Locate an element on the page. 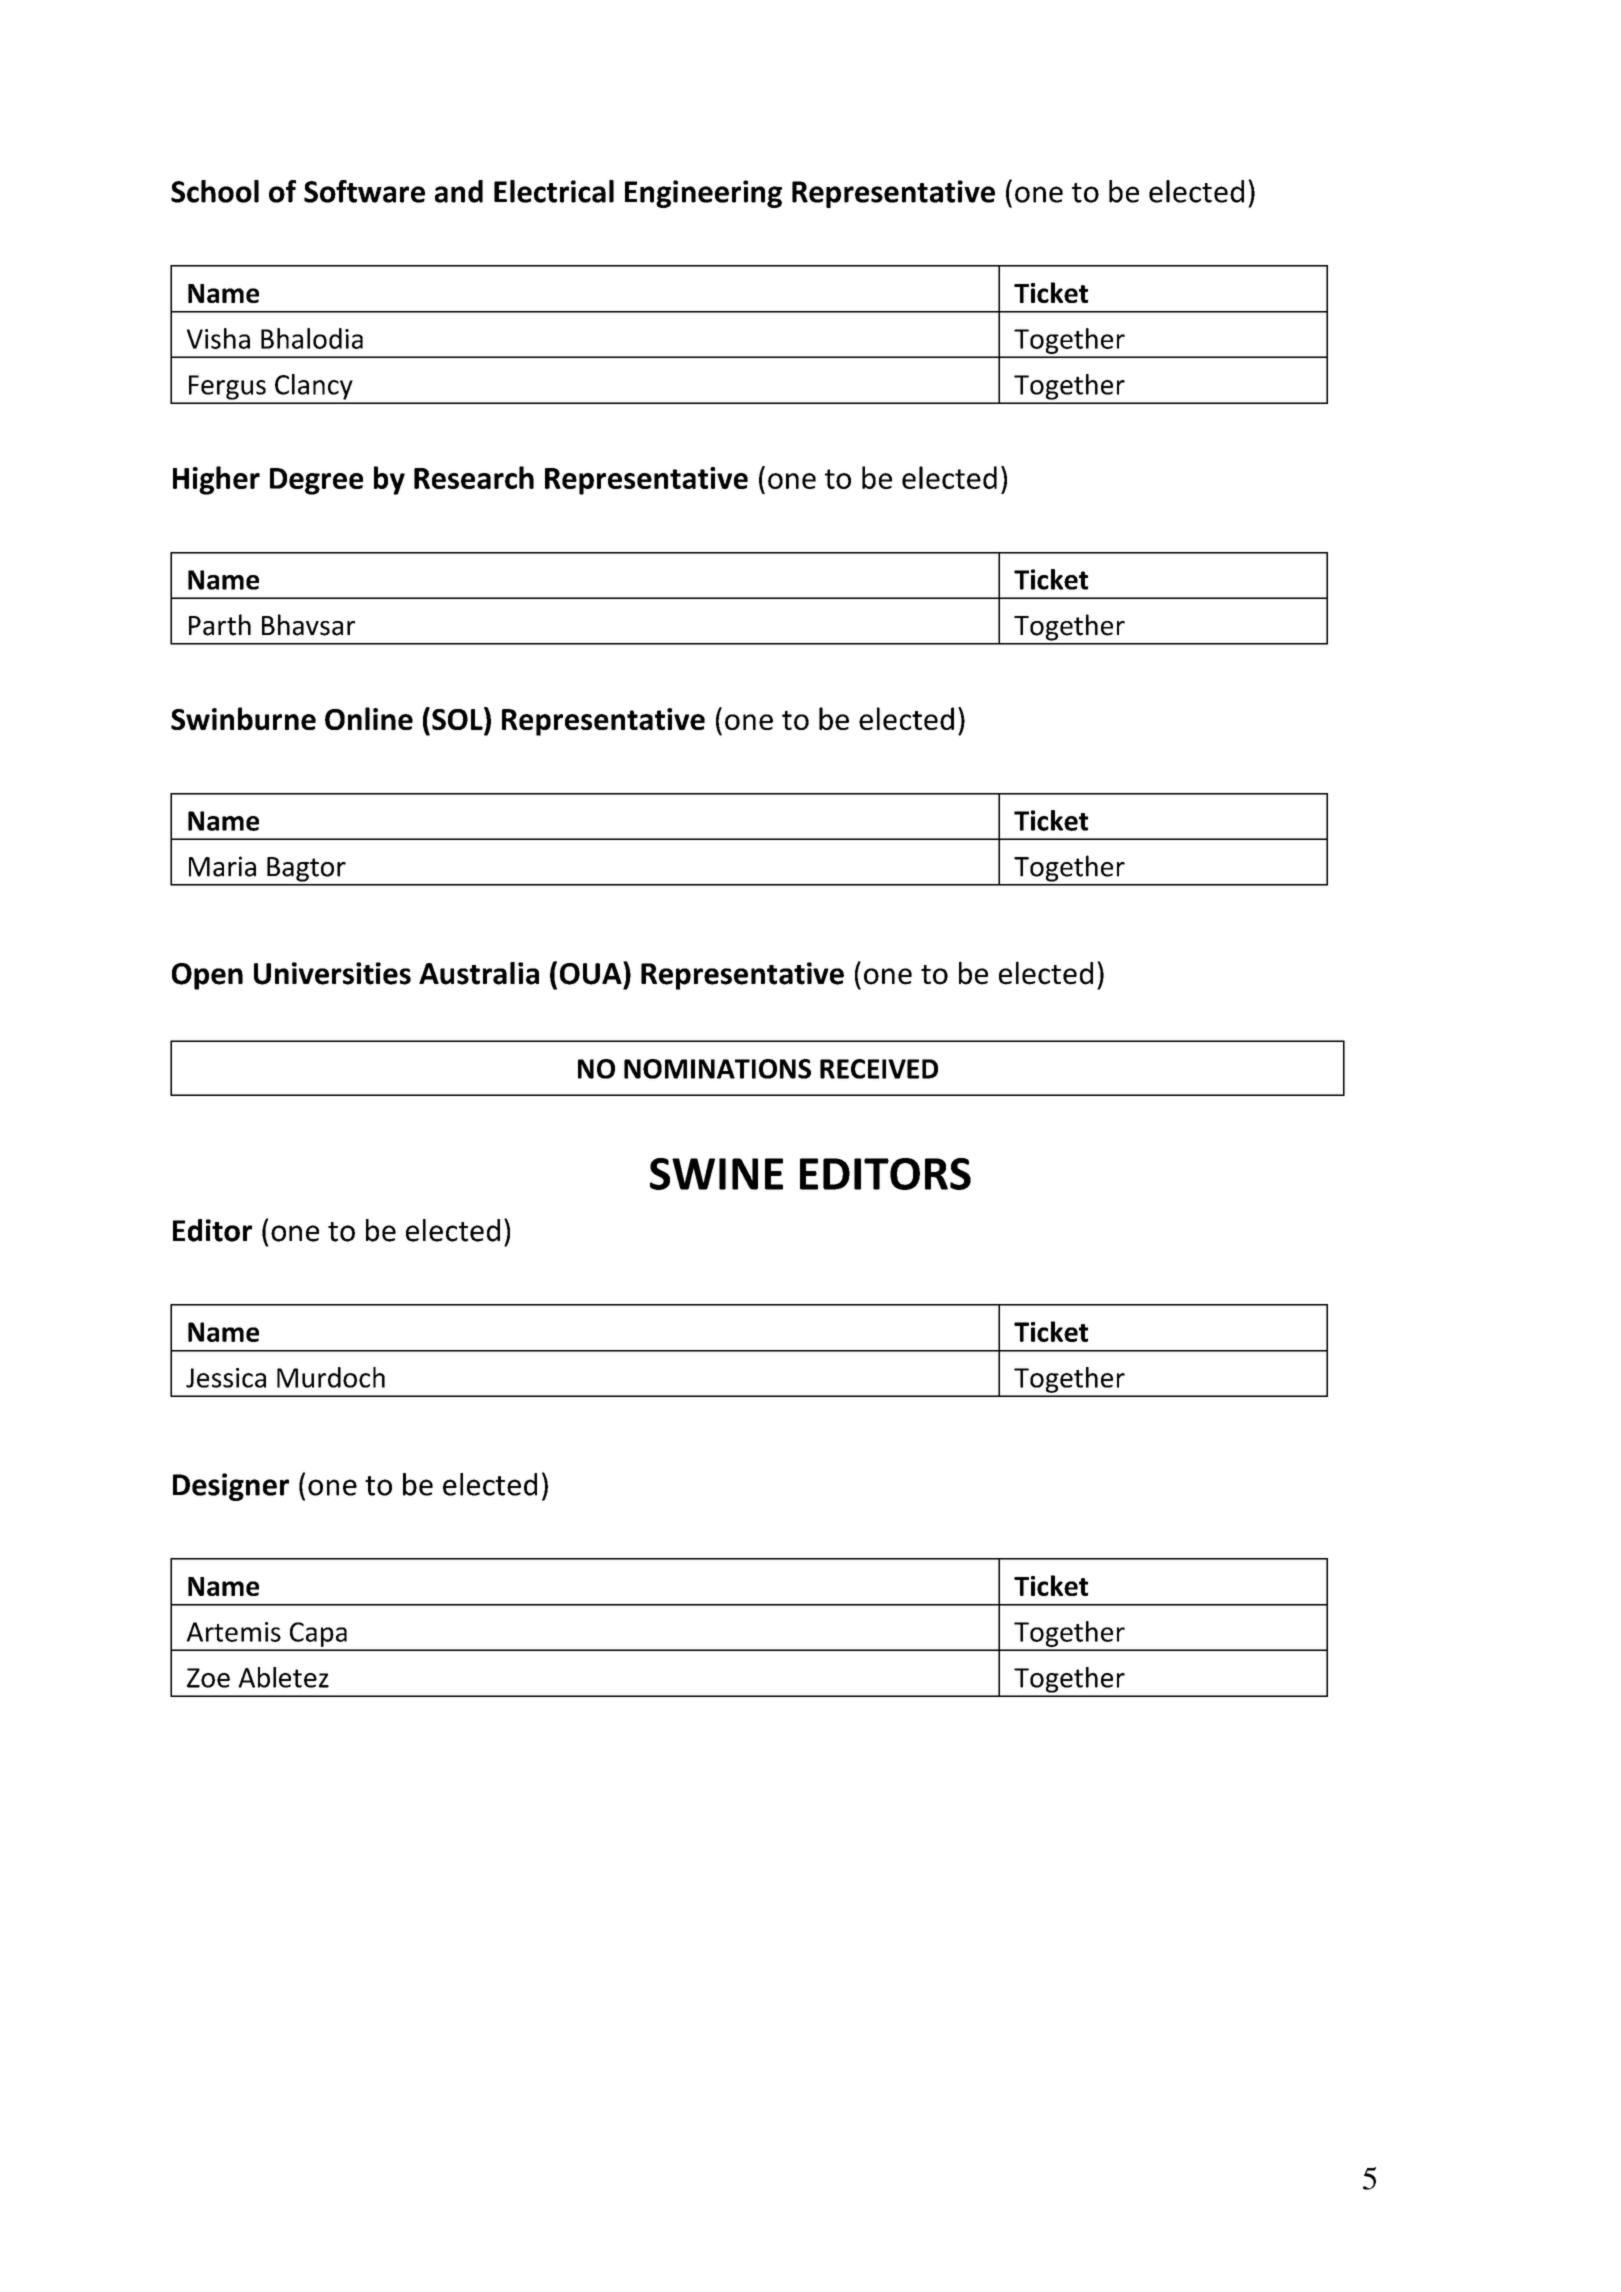 Image resolution: width=1621 pixels, height=2292 pixels. Degree is located at coordinates (316, 481).
